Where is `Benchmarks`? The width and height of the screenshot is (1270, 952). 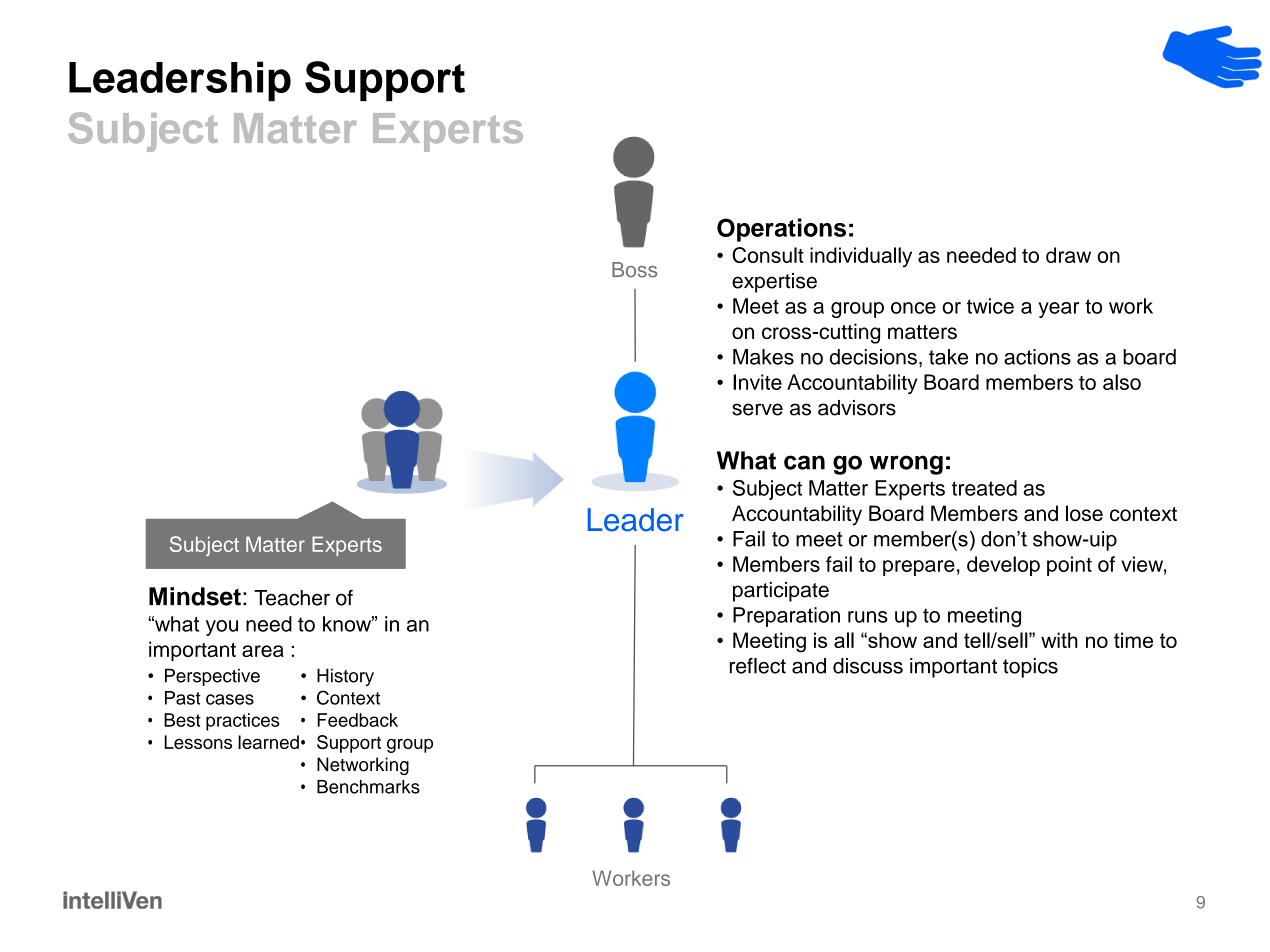
Benchmarks is located at coordinates (368, 787).
